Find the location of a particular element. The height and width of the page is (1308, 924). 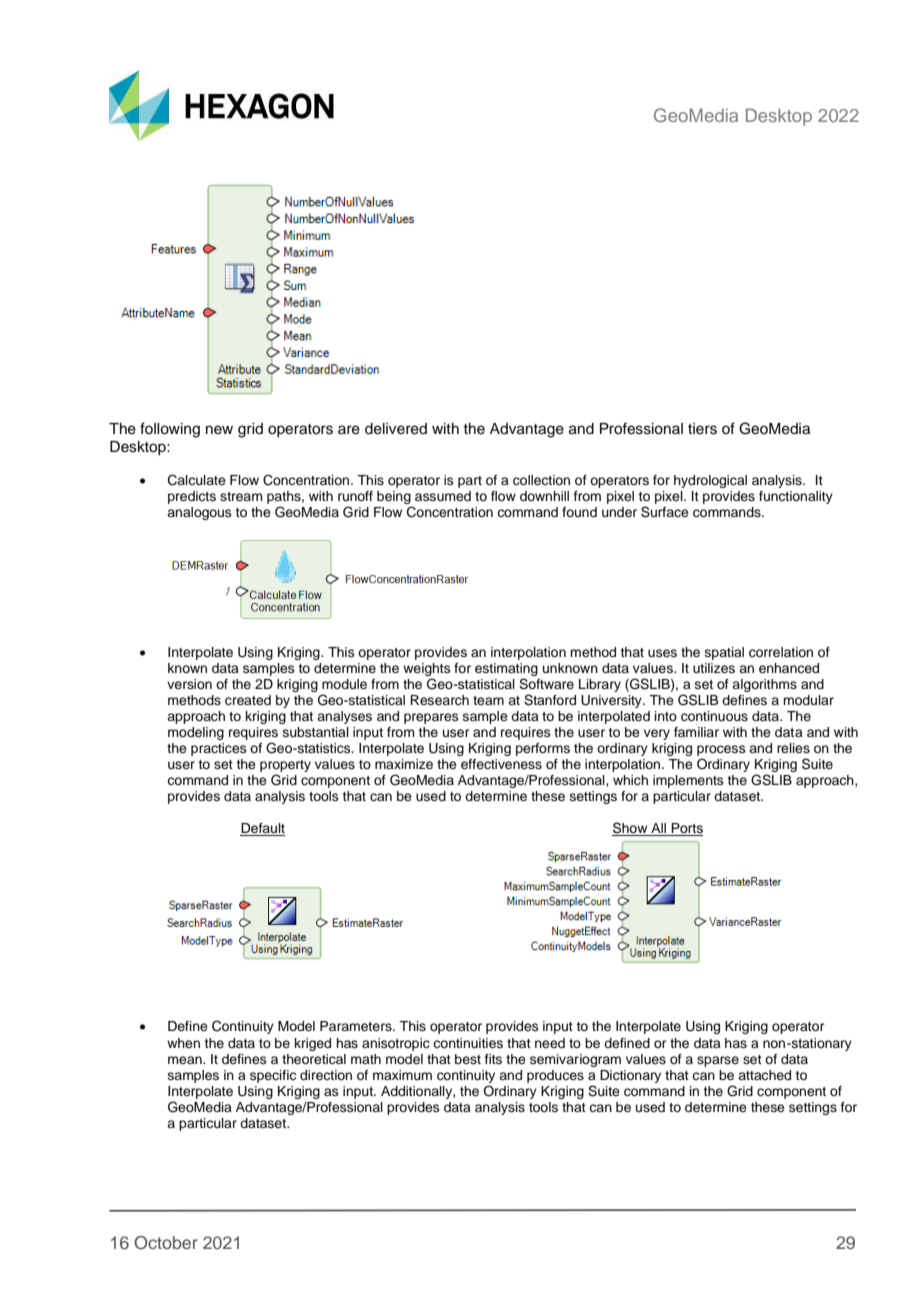

tiers is located at coordinates (702, 429).
